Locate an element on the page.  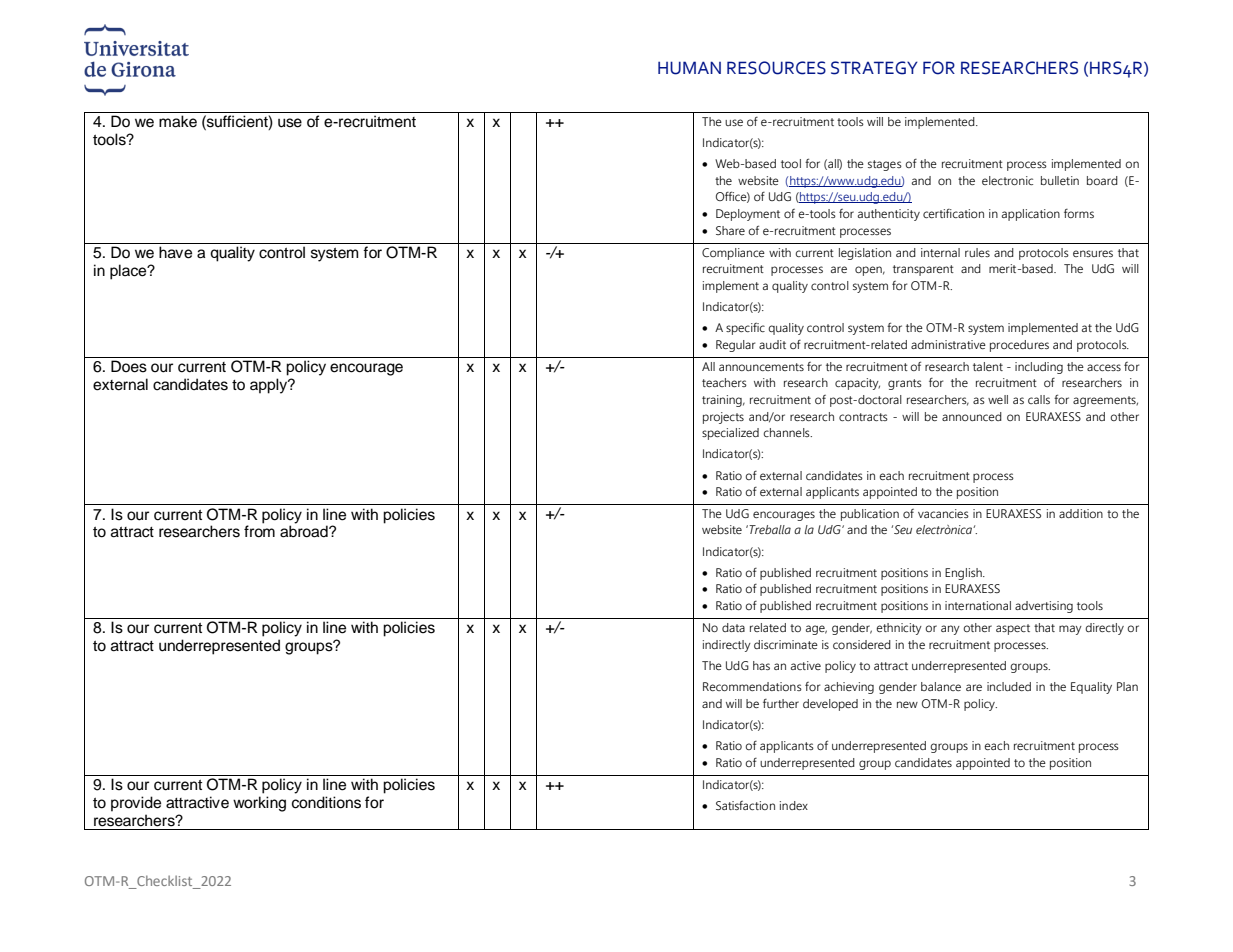
specific is located at coordinates (745, 329).
